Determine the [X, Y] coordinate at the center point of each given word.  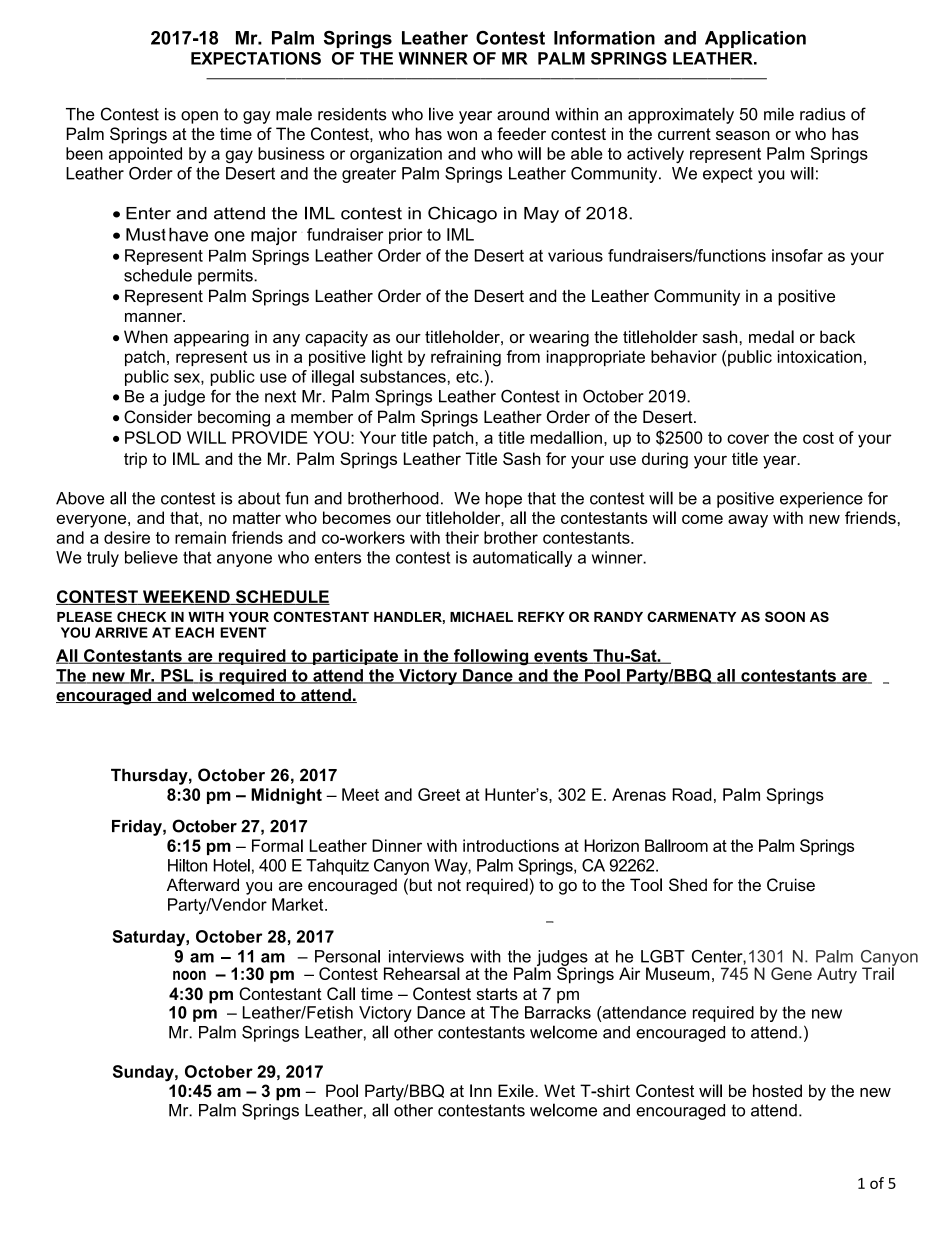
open [199, 117]
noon [189, 975]
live [441, 114]
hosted [777, 1090]
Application [755, 39]
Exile [517, 1090]
